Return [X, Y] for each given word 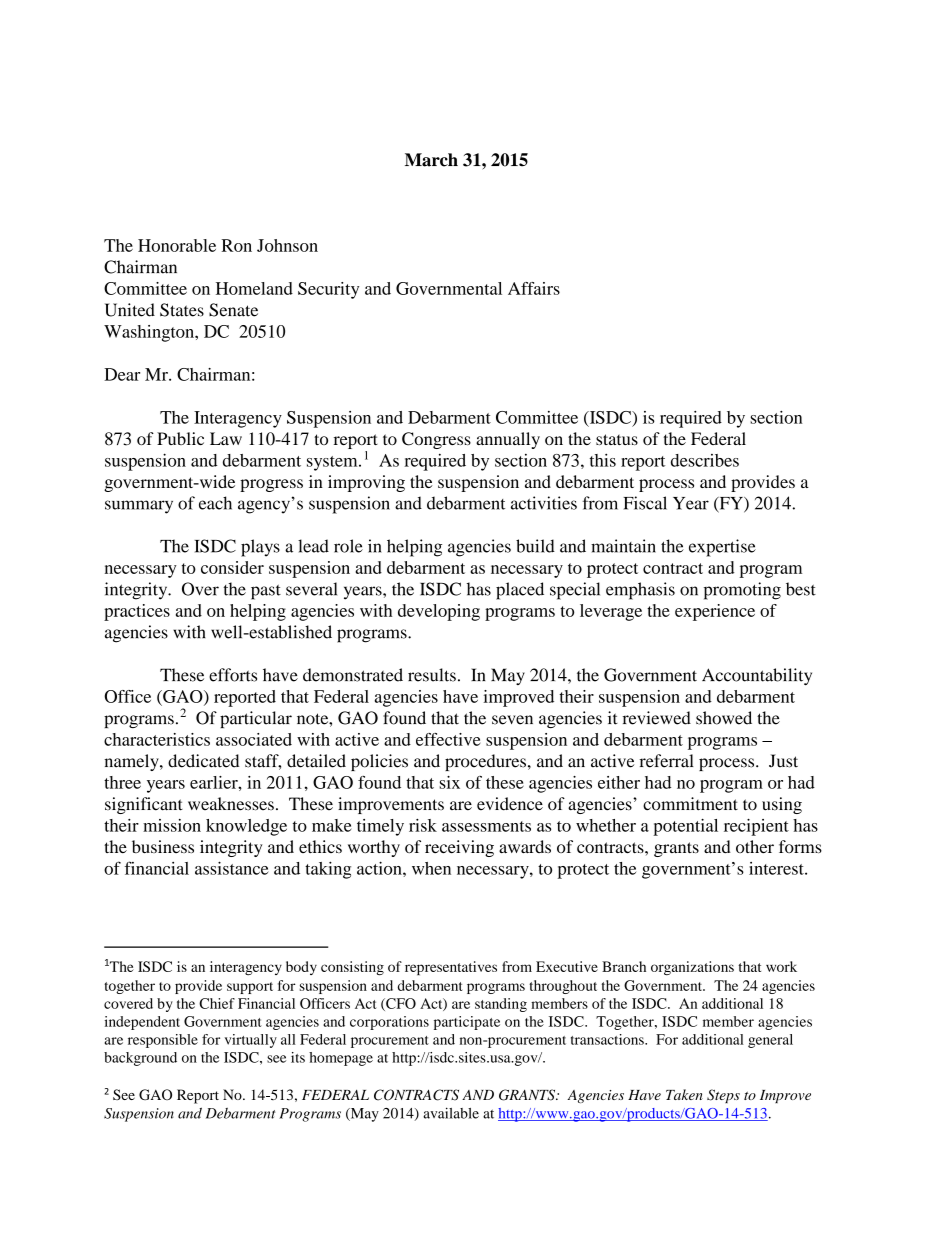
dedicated [204, 761]
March [431, 160]
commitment [690, 804]
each [215, 503]
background [140, 1059]
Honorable [177, 245]
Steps [723, 1096]
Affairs [534, 288]
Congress [436, 440]
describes [705, 460]
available [451, 1113]
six [449, 782]
